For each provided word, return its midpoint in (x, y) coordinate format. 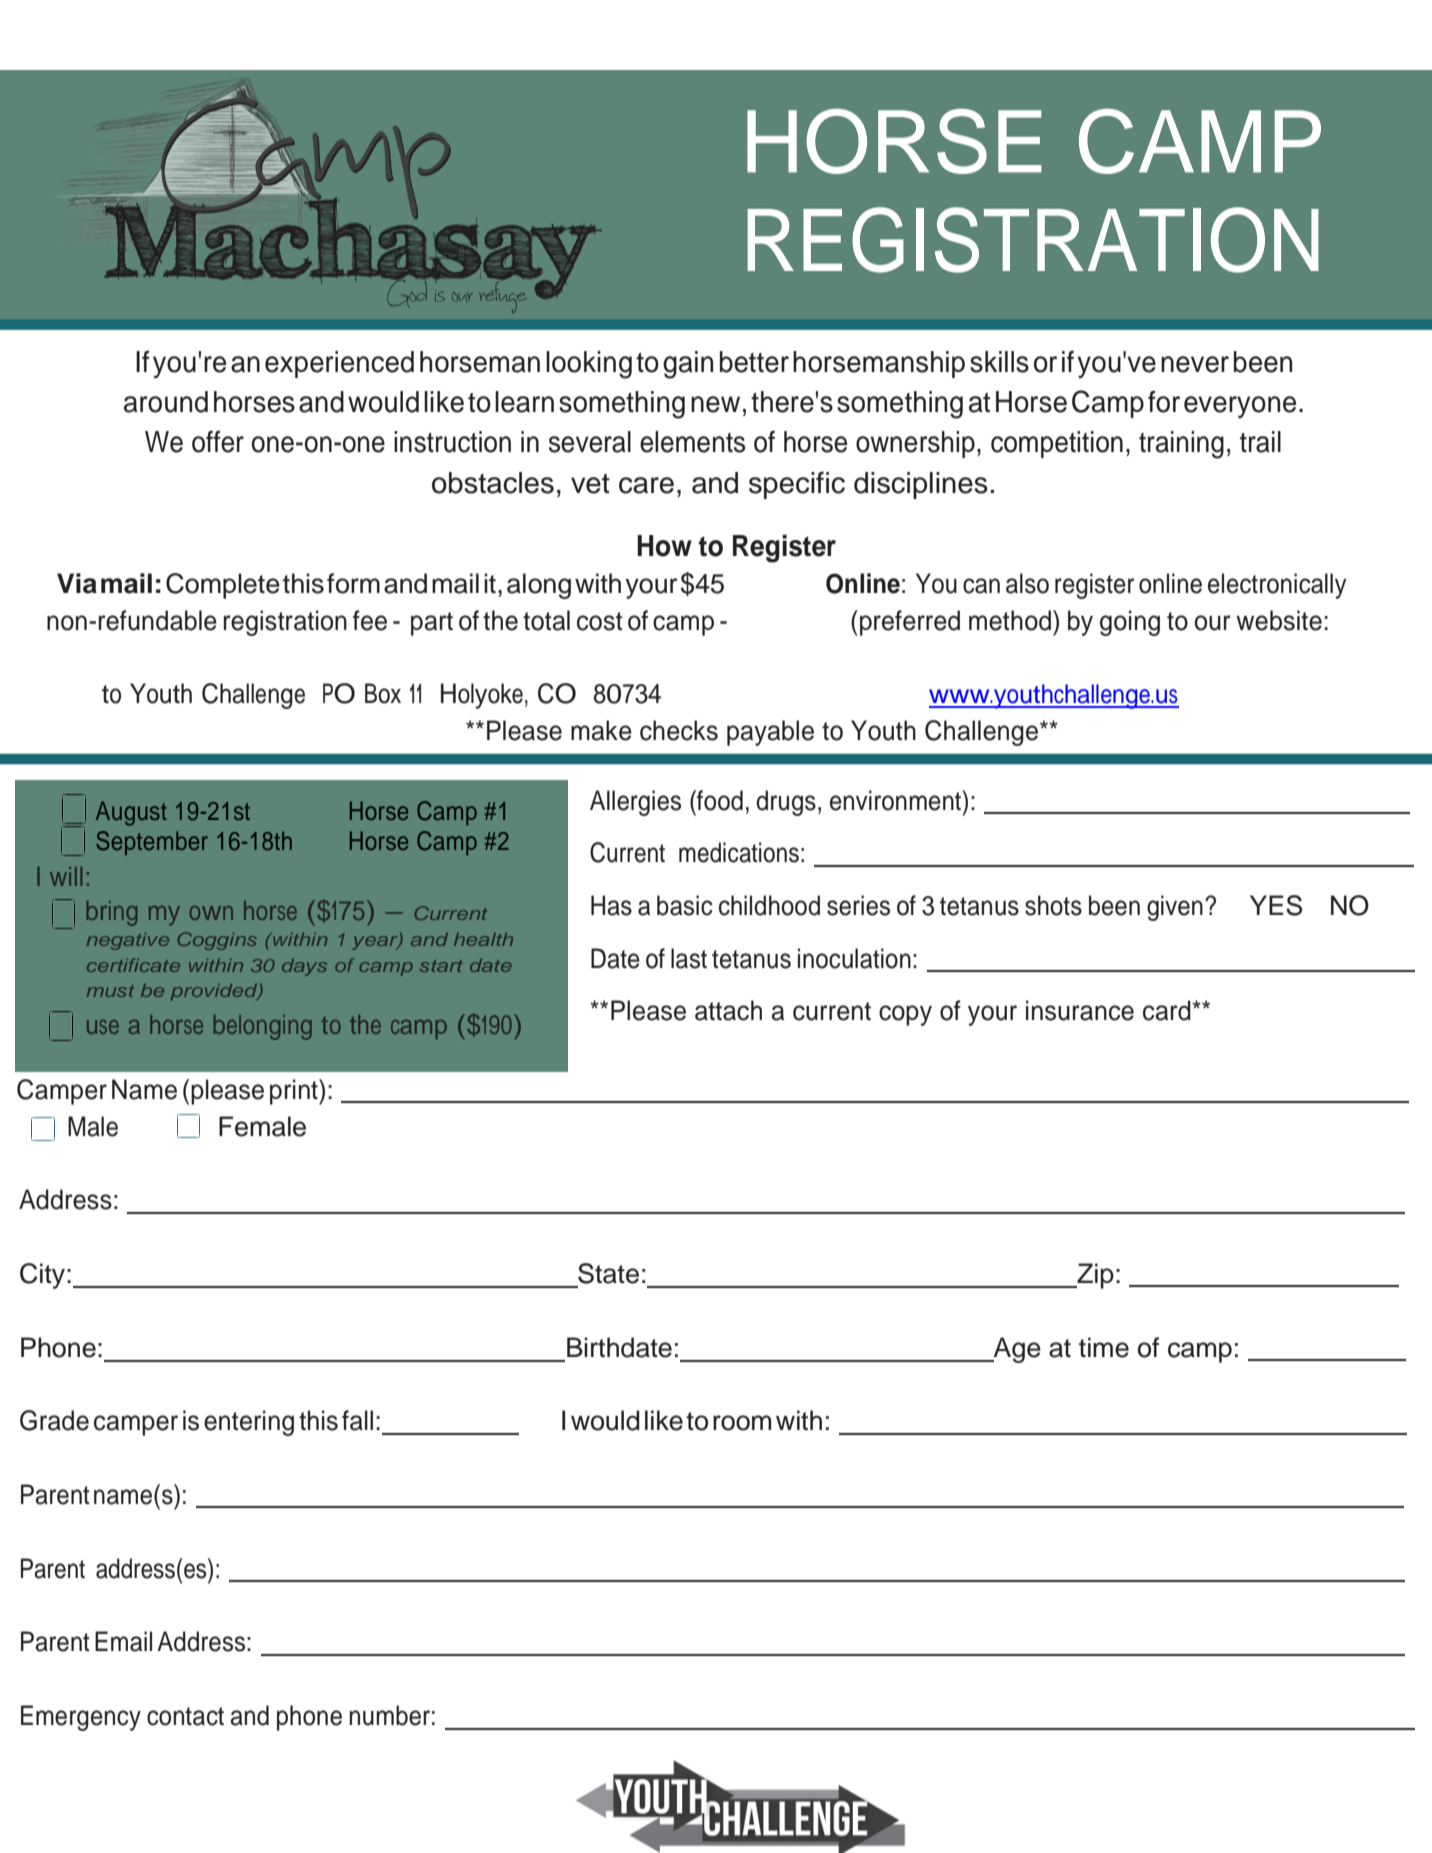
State (608, 1273)
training (1181, 445)
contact (185, 1716)
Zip (1094, 1276)
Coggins (217, 941)
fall (357, 1420)
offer (218, 441)
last (689, 958)
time (1104, 1347)
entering (249, 1423)
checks (679, 730)
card (1168, 1010)
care (646, 485)
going (1130, 623)
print (295, 1092)
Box (383, 693)
